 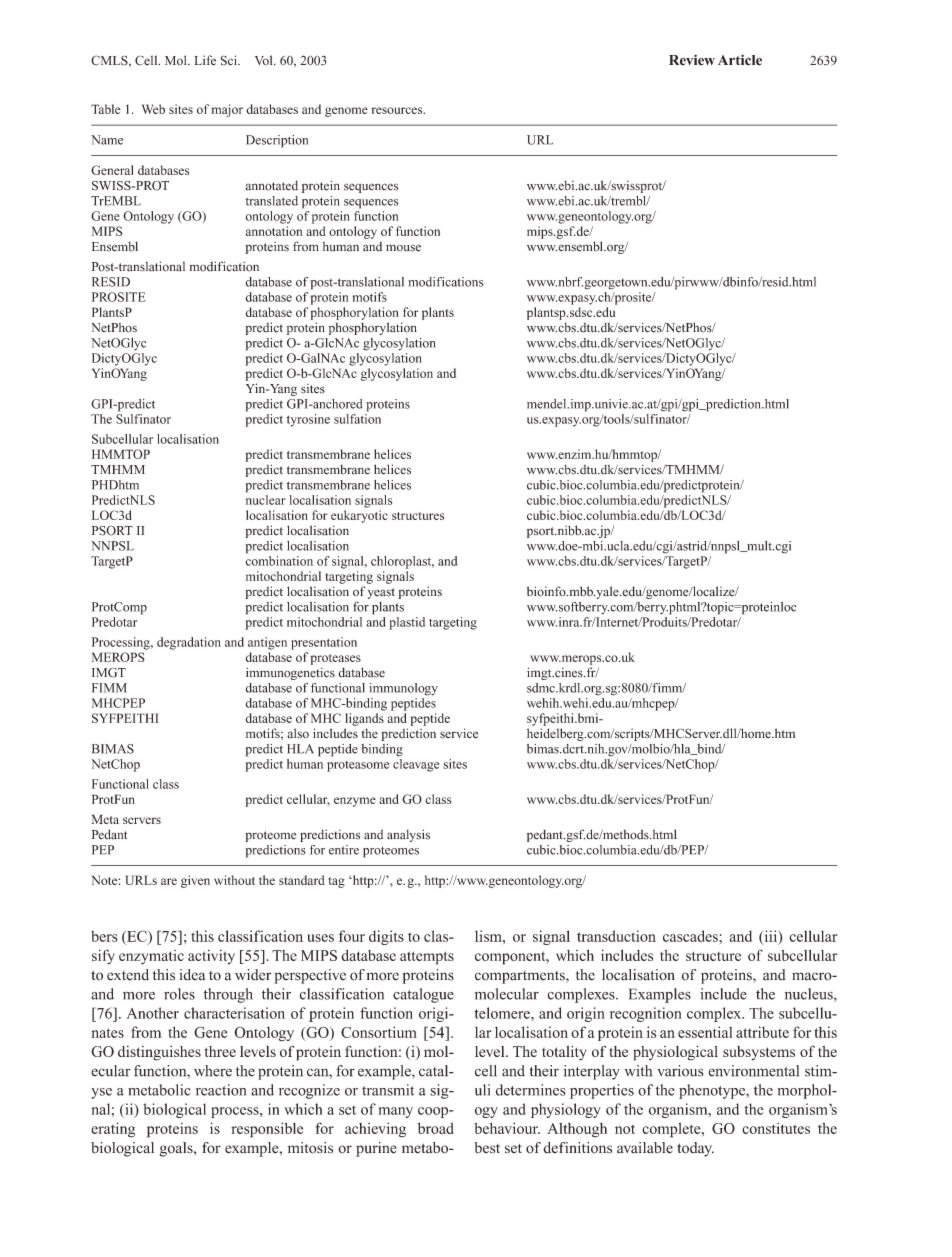 What do you see at coordinates (691, 936) in the image?
I see `cascades` at bounding box center [691, 936].
